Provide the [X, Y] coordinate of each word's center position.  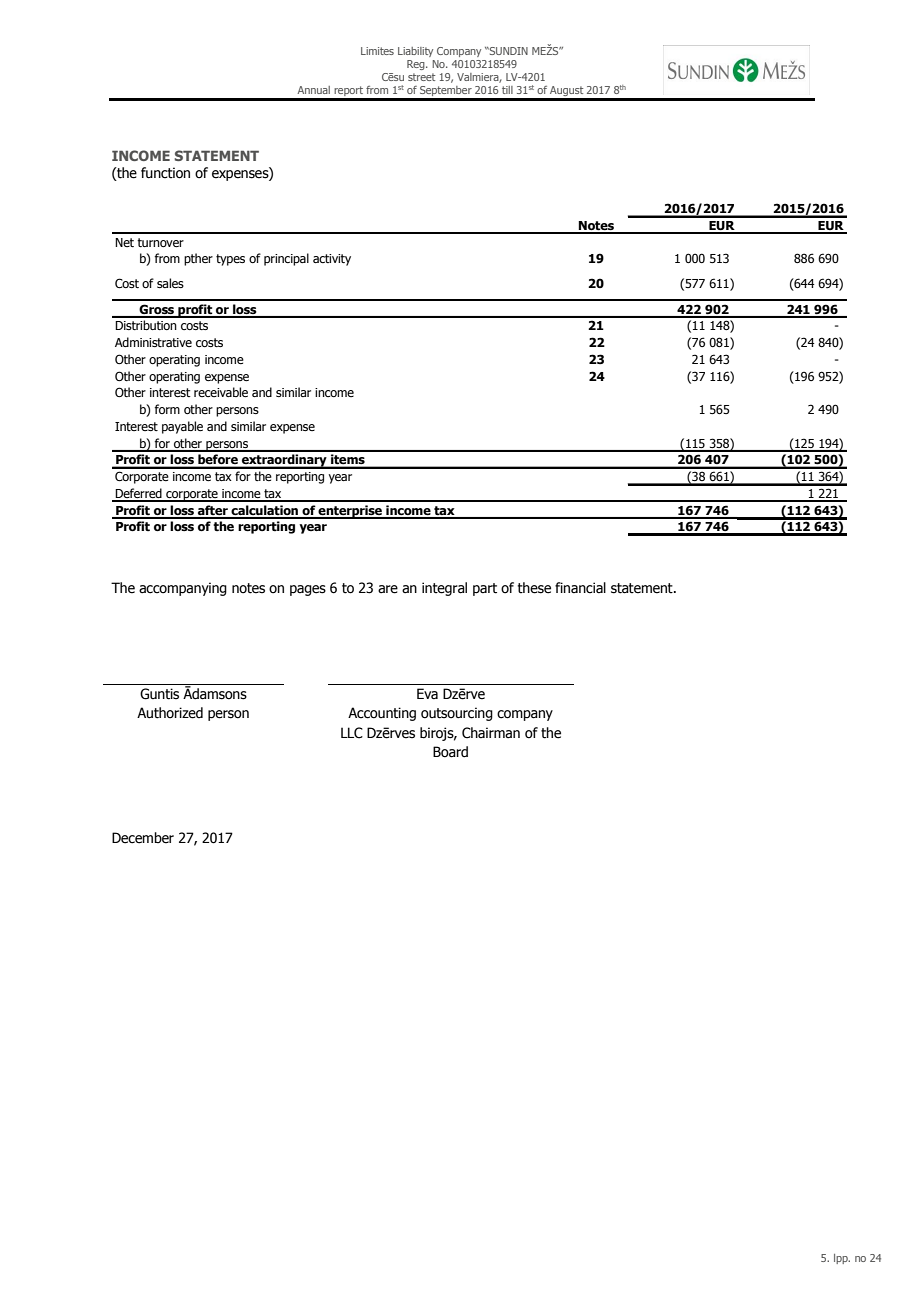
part [485, 589]
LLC [352, 733]
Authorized [170, 713]
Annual [313, 90]
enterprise [350, 512]
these [534, 588]
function [165, 173]
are [388, 589]
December [143, 838]
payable [182, 427]
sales [170, 283]
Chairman [491, 733]
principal [286, 259]
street [421, 77]
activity [332, 260]
